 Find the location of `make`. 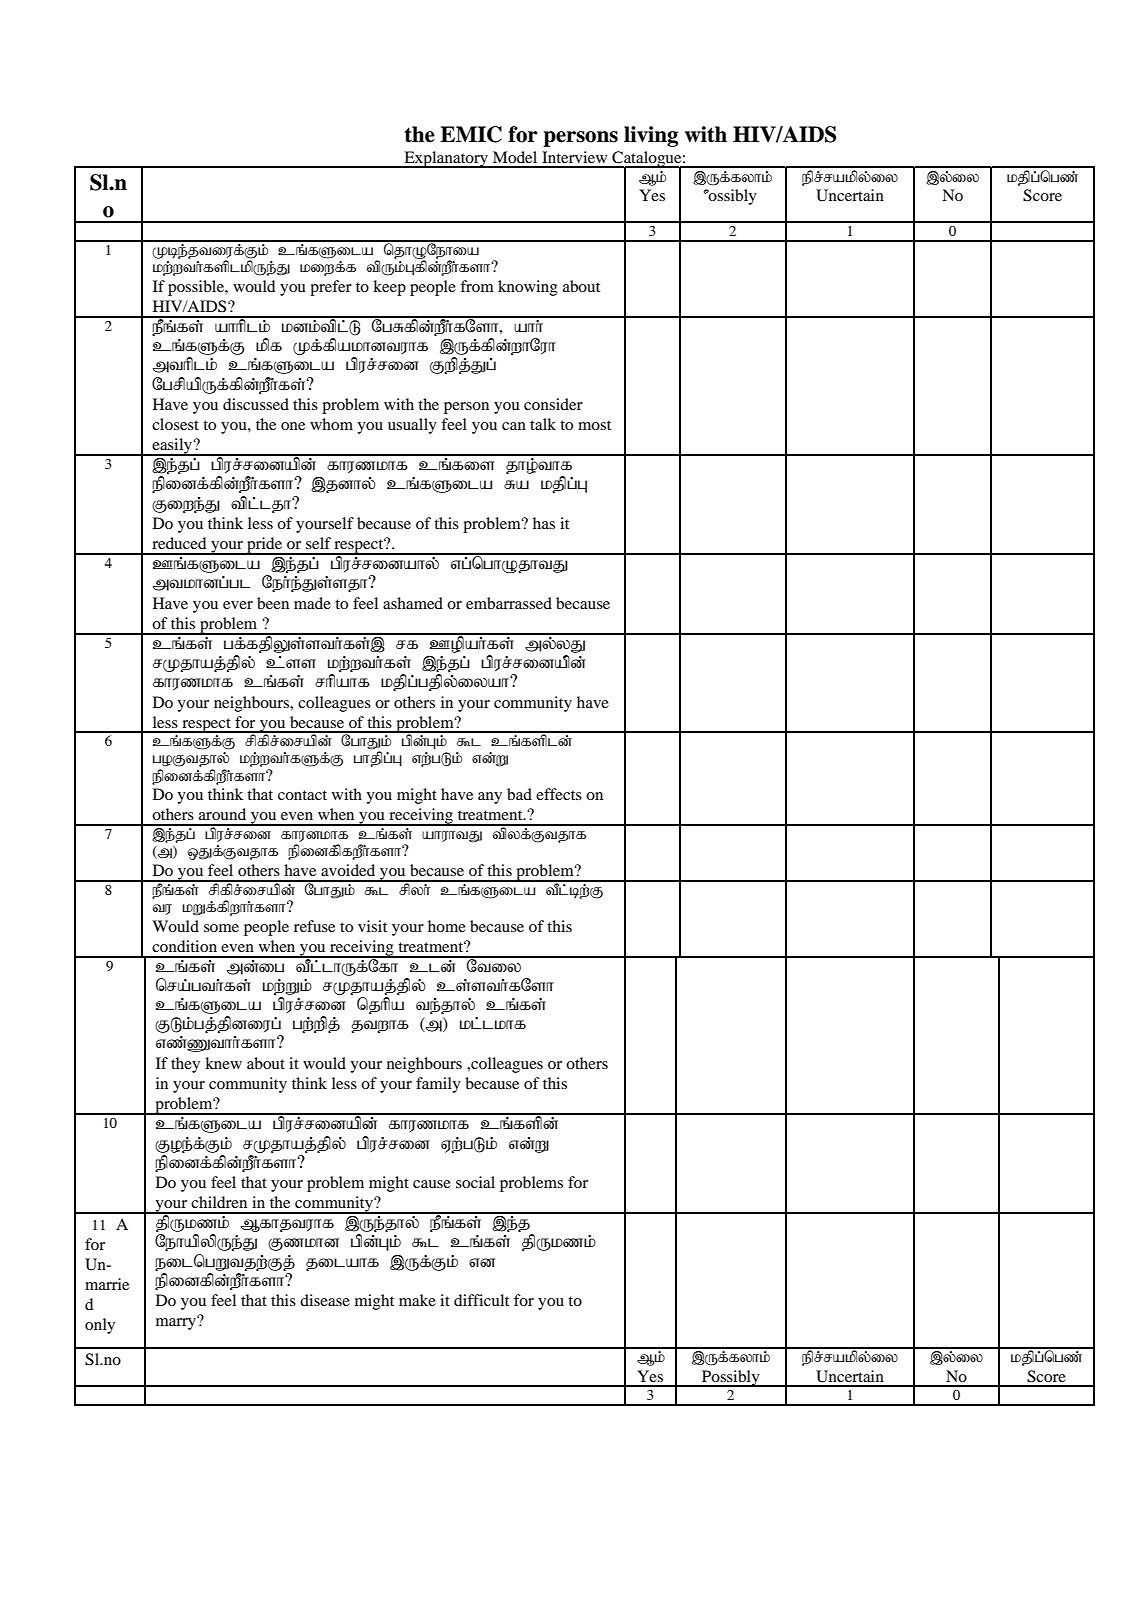

make is located at coordinates (417, 1300).
